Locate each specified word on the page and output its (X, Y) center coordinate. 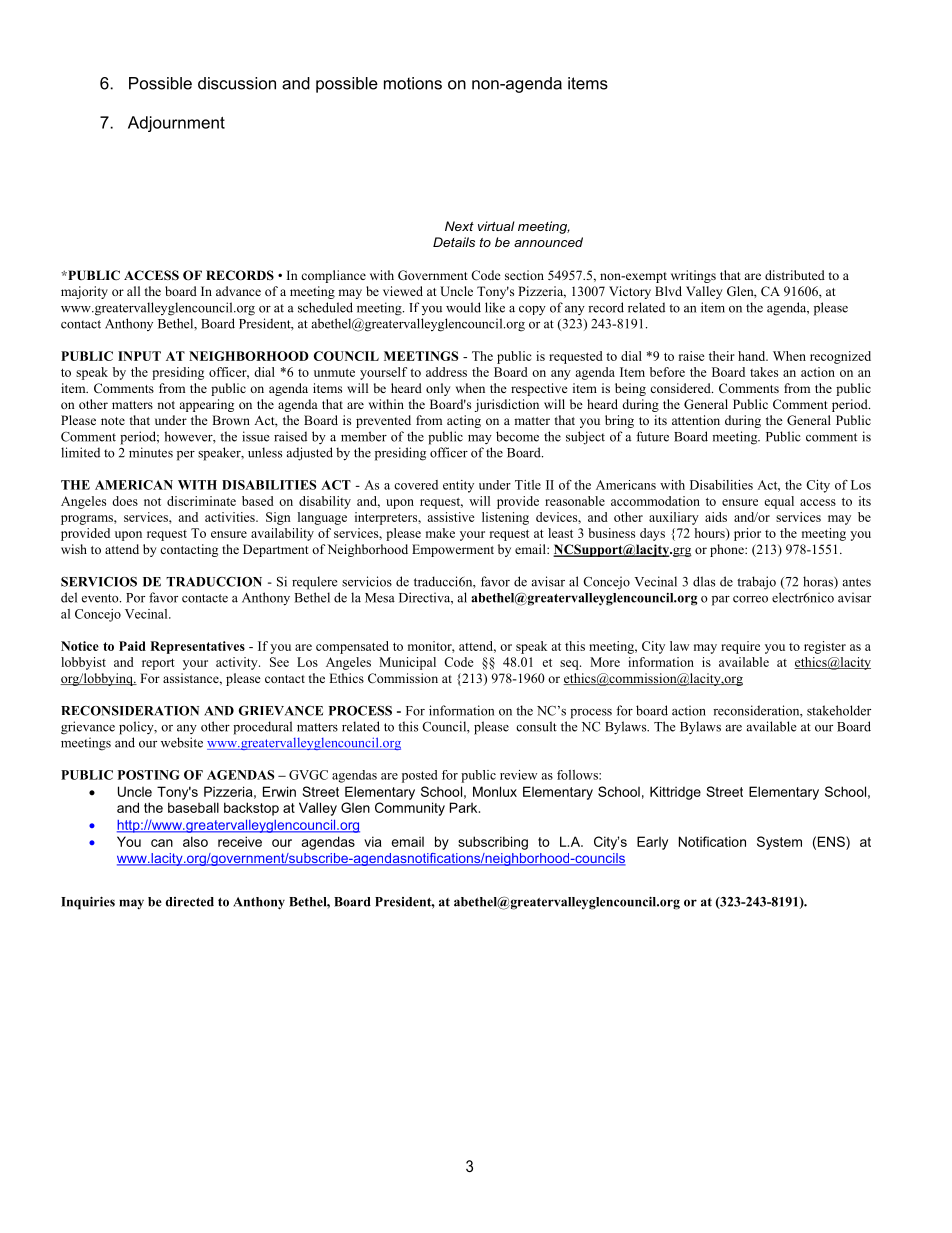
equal (779, 502)
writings (693, 276)
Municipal (407, 663)
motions (413, 83)
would (463, 307)
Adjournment (176, 124)
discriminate (201, 501)
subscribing (493, 843)
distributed (795, 275)
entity (458, 486)
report (158, 664)
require (740, 647)
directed (190, 902)
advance (238, 291)
